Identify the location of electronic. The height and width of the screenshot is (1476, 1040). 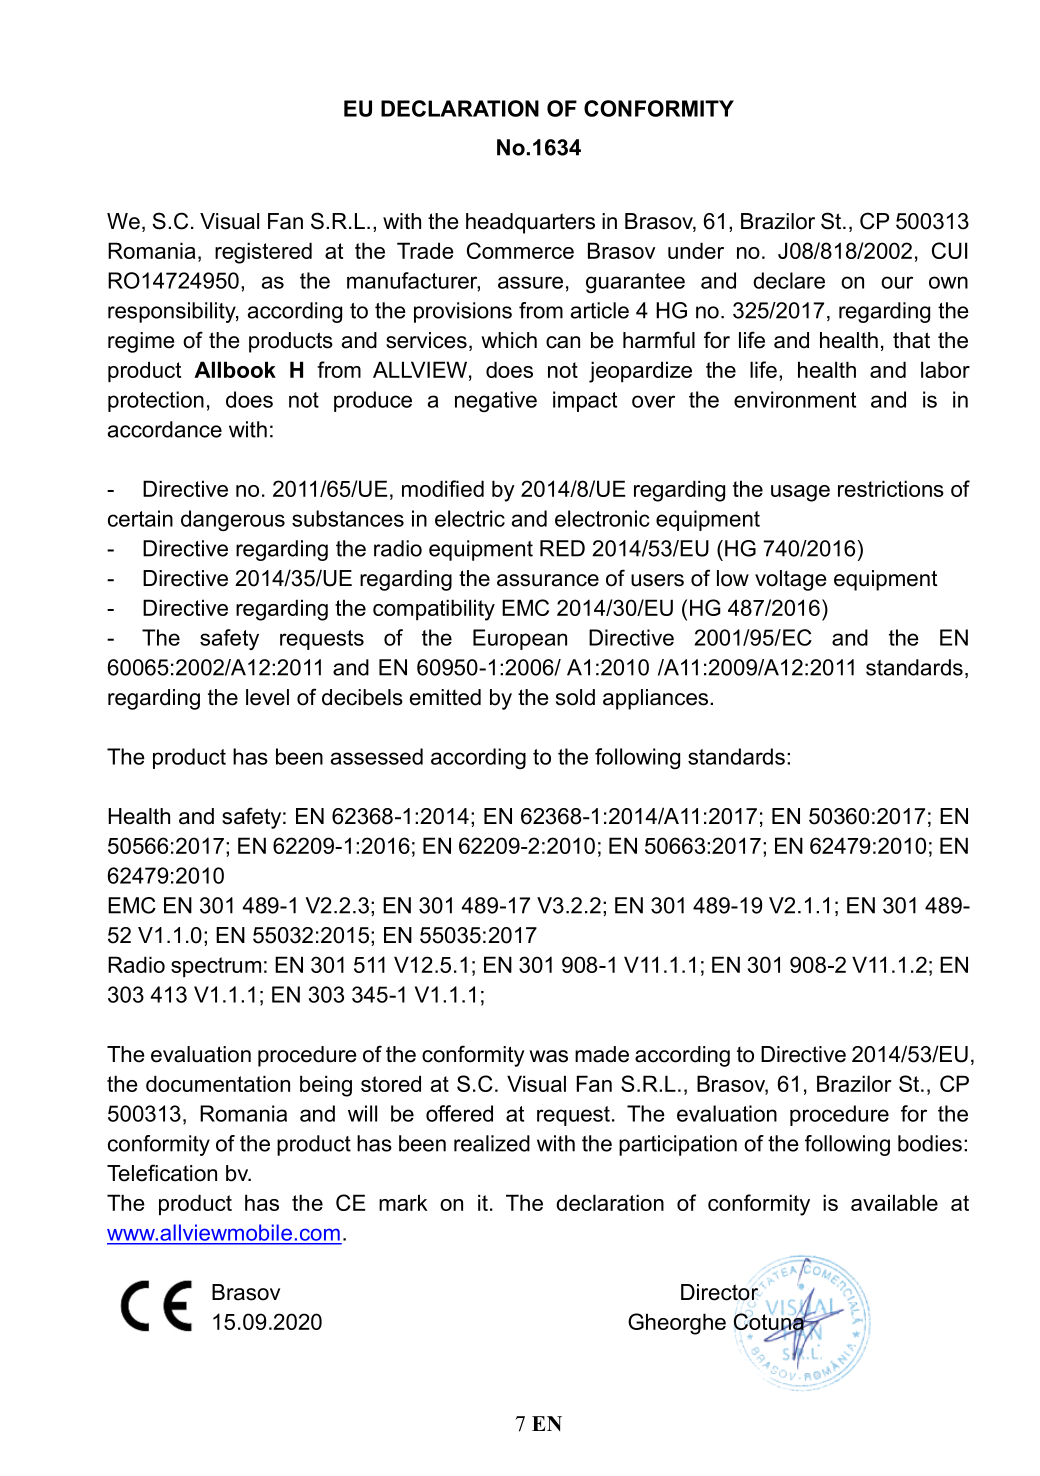
(602, 518).
